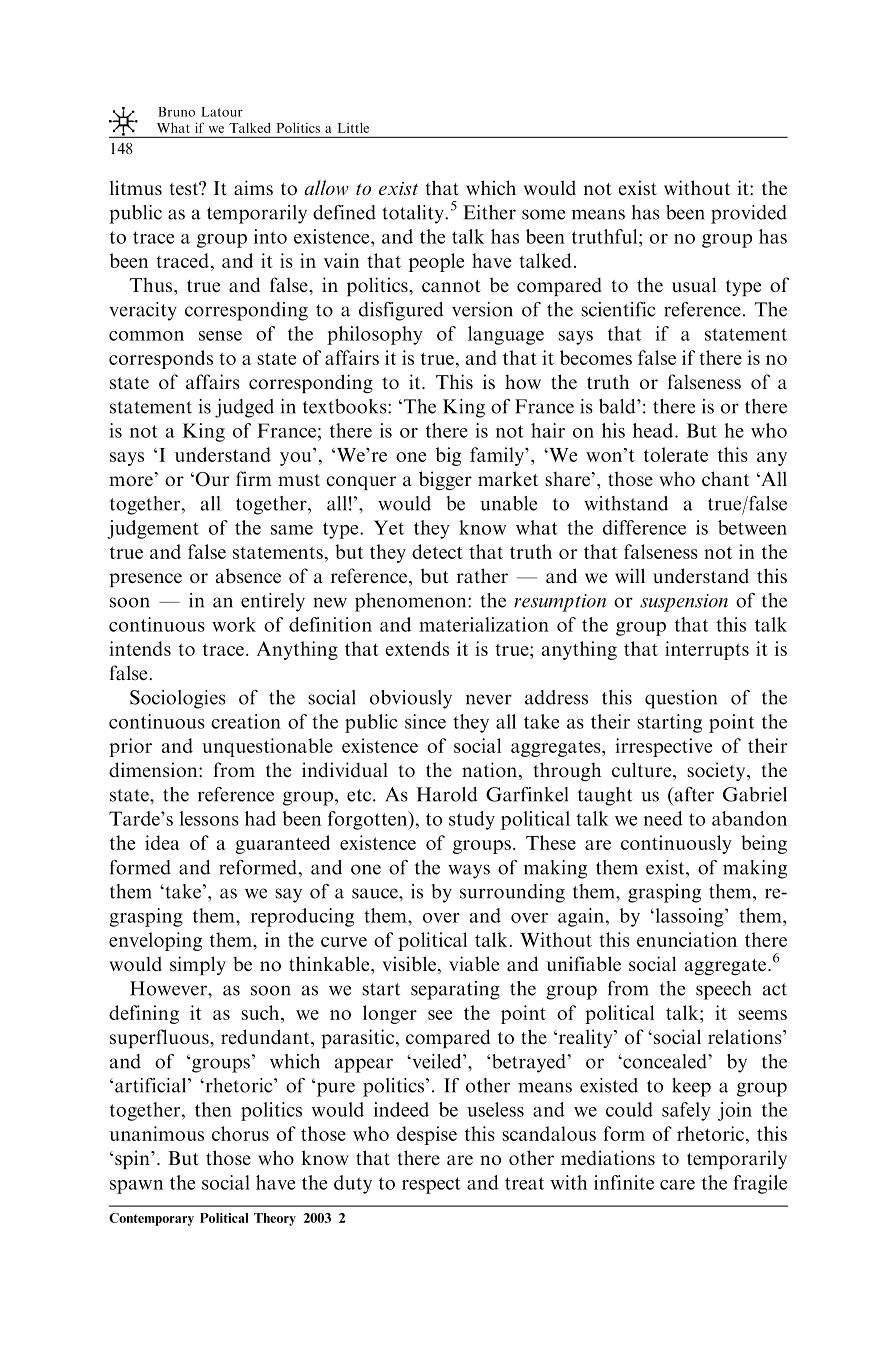 The image size is (896, 1345). What do you see at coordinates (689, 917) in the screenshot?
I see `lassoing` at bounding box center [689, 917].
